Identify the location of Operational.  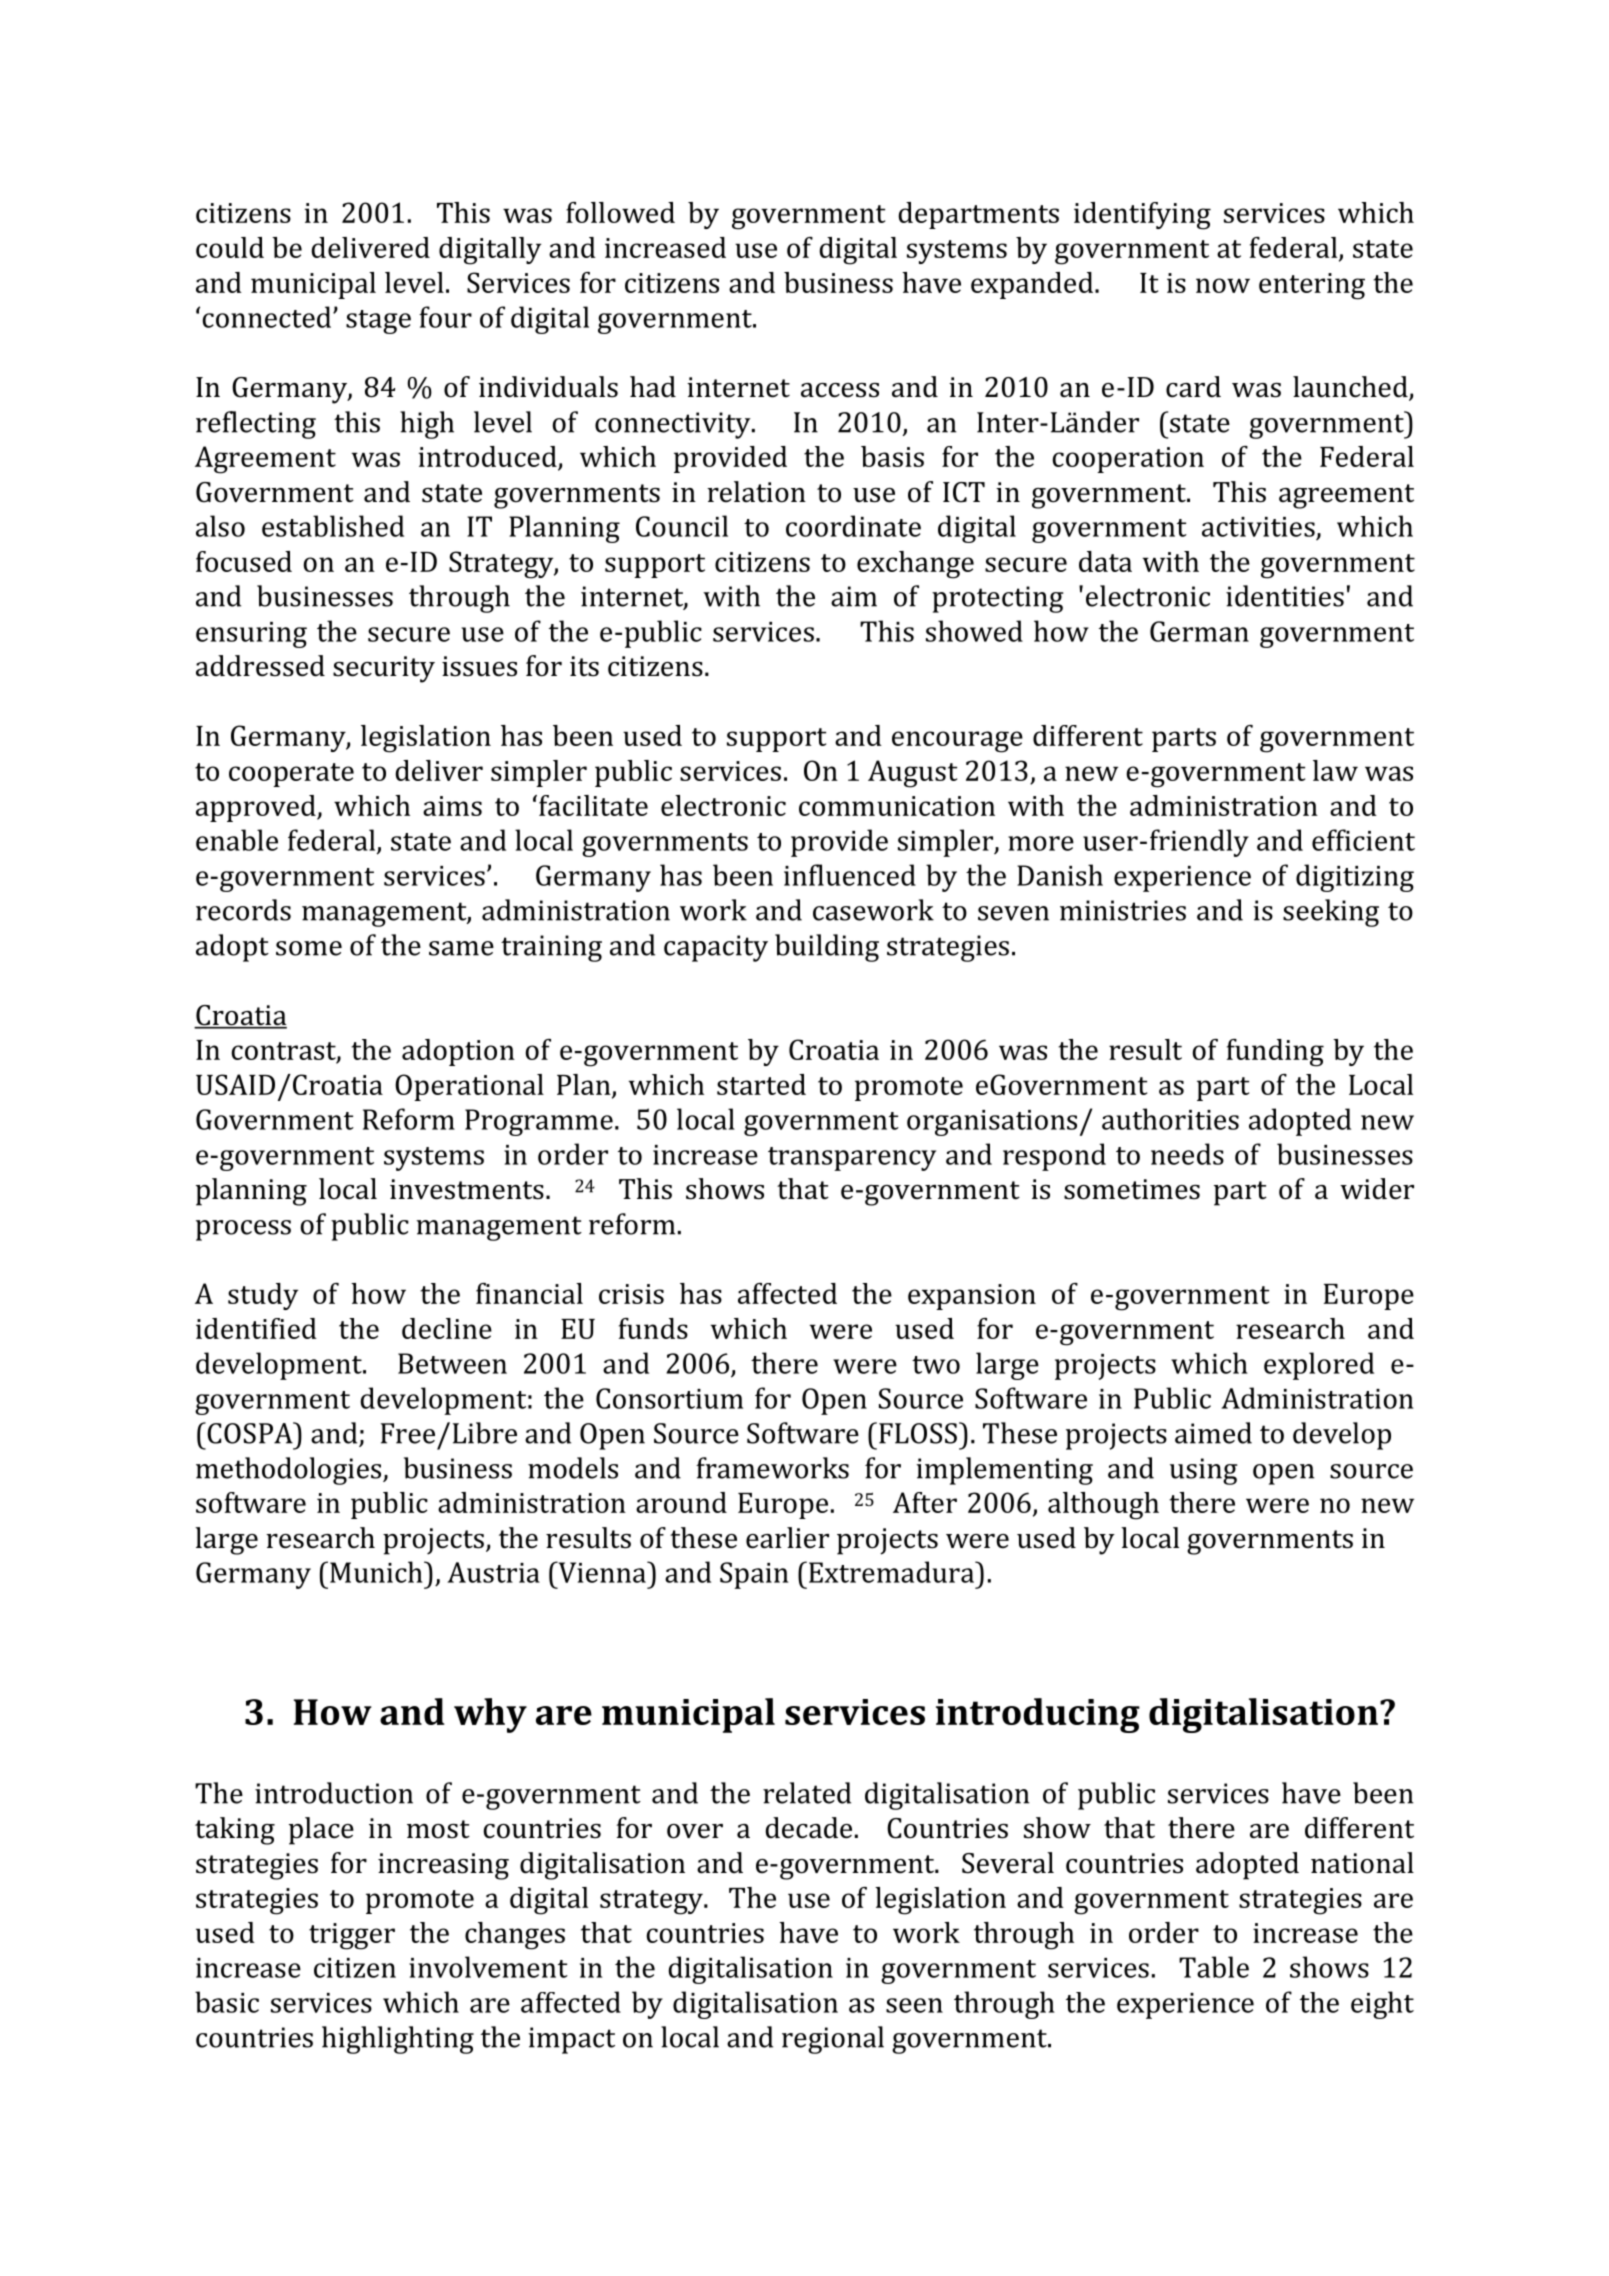
(469, 1087).
